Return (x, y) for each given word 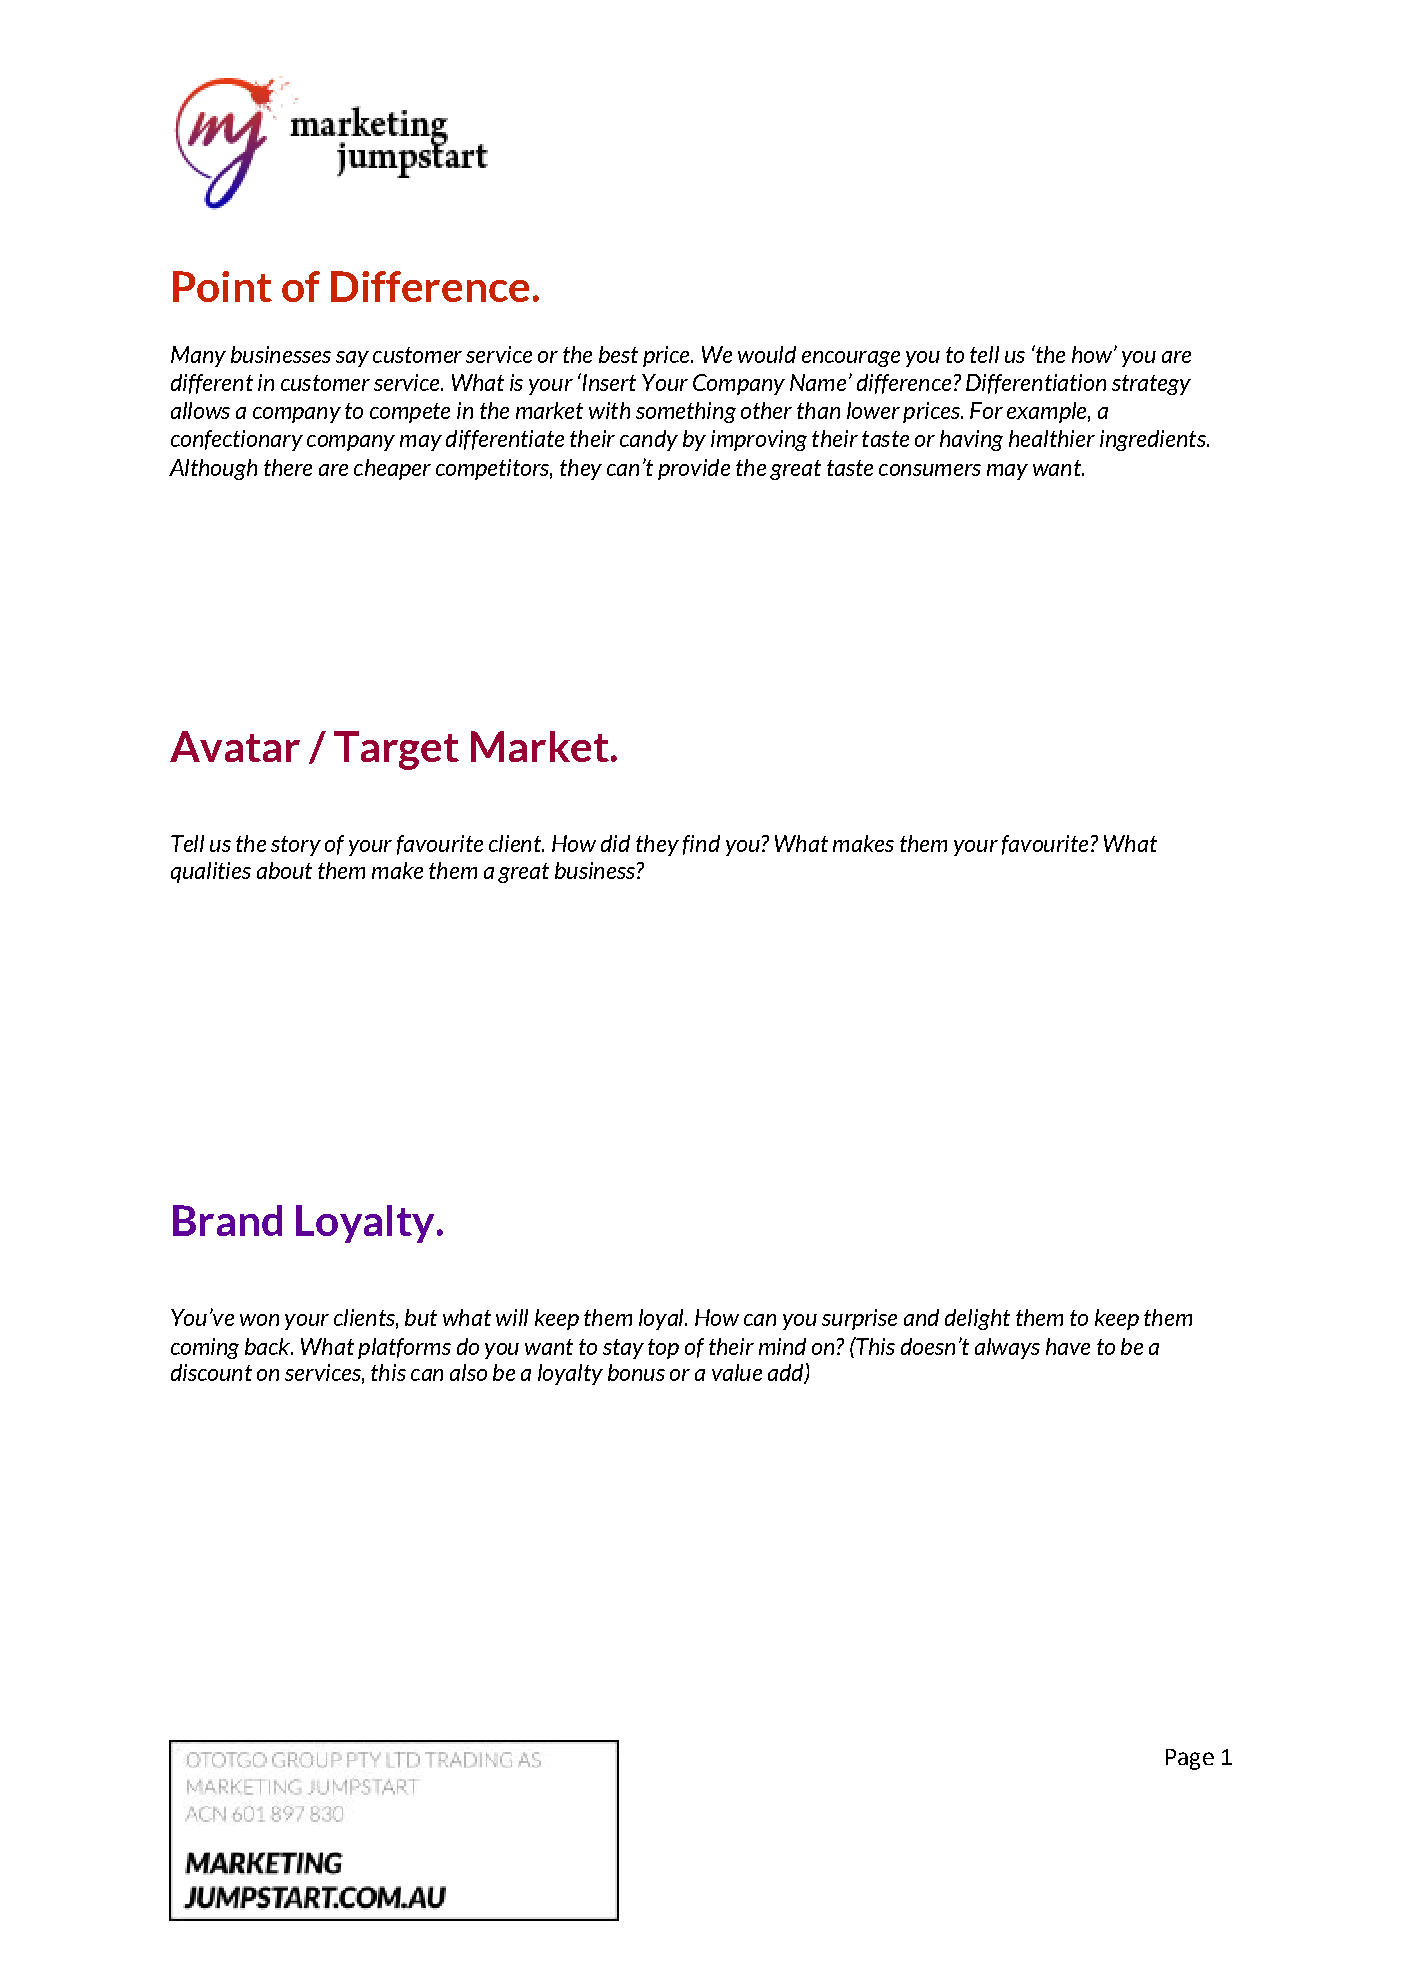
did (615, 843)
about (284, 870)
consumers (930, 470)
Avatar (235, 746)
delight (977, 1319)
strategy (1151, 385)
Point (222, 286)
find (701, 845)
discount (211, 1372)
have (1068, 1346)
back (268, 1346)
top (663, 1349)
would (767, 354)
